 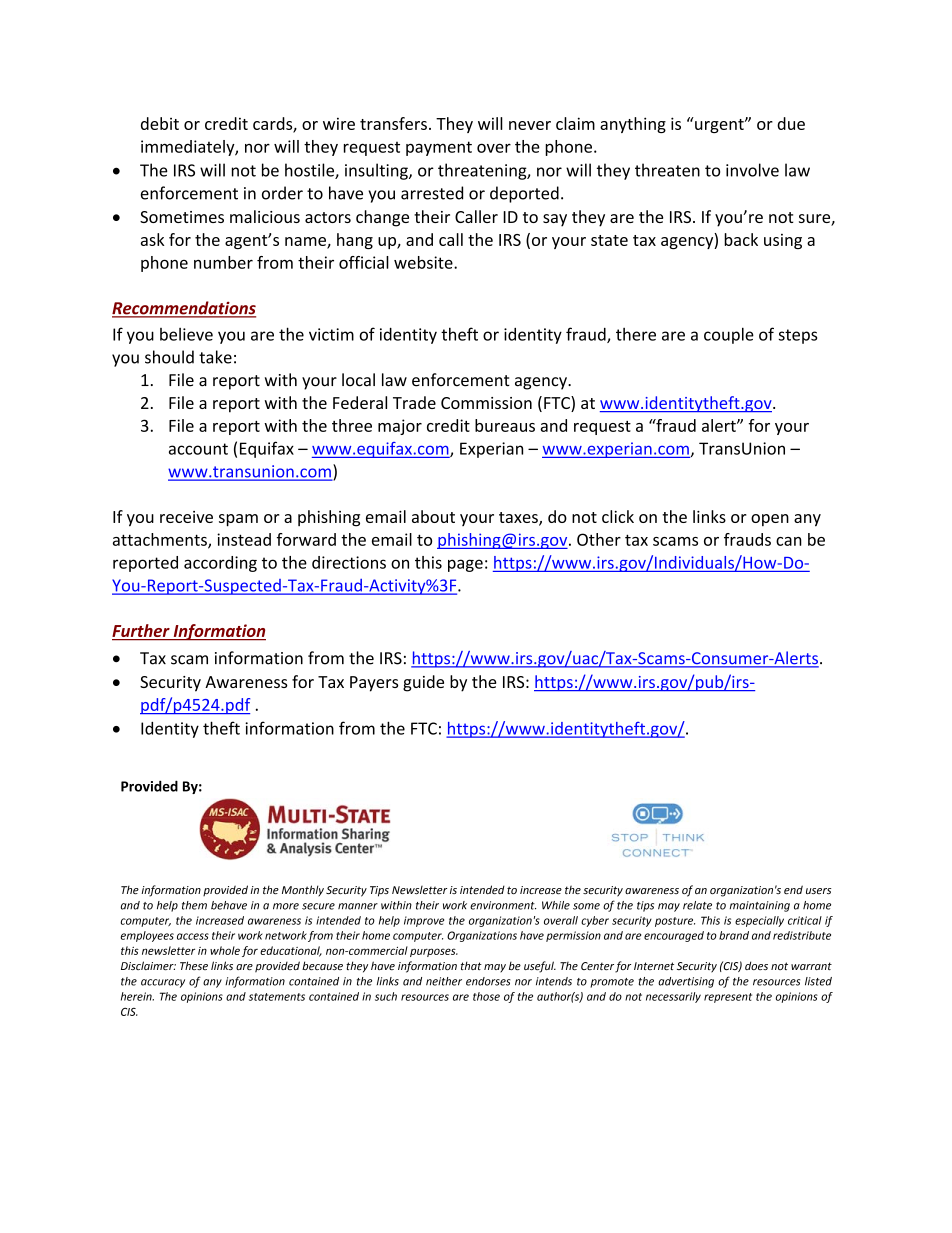 I want to click on Further, so click(x=142, y=632).
